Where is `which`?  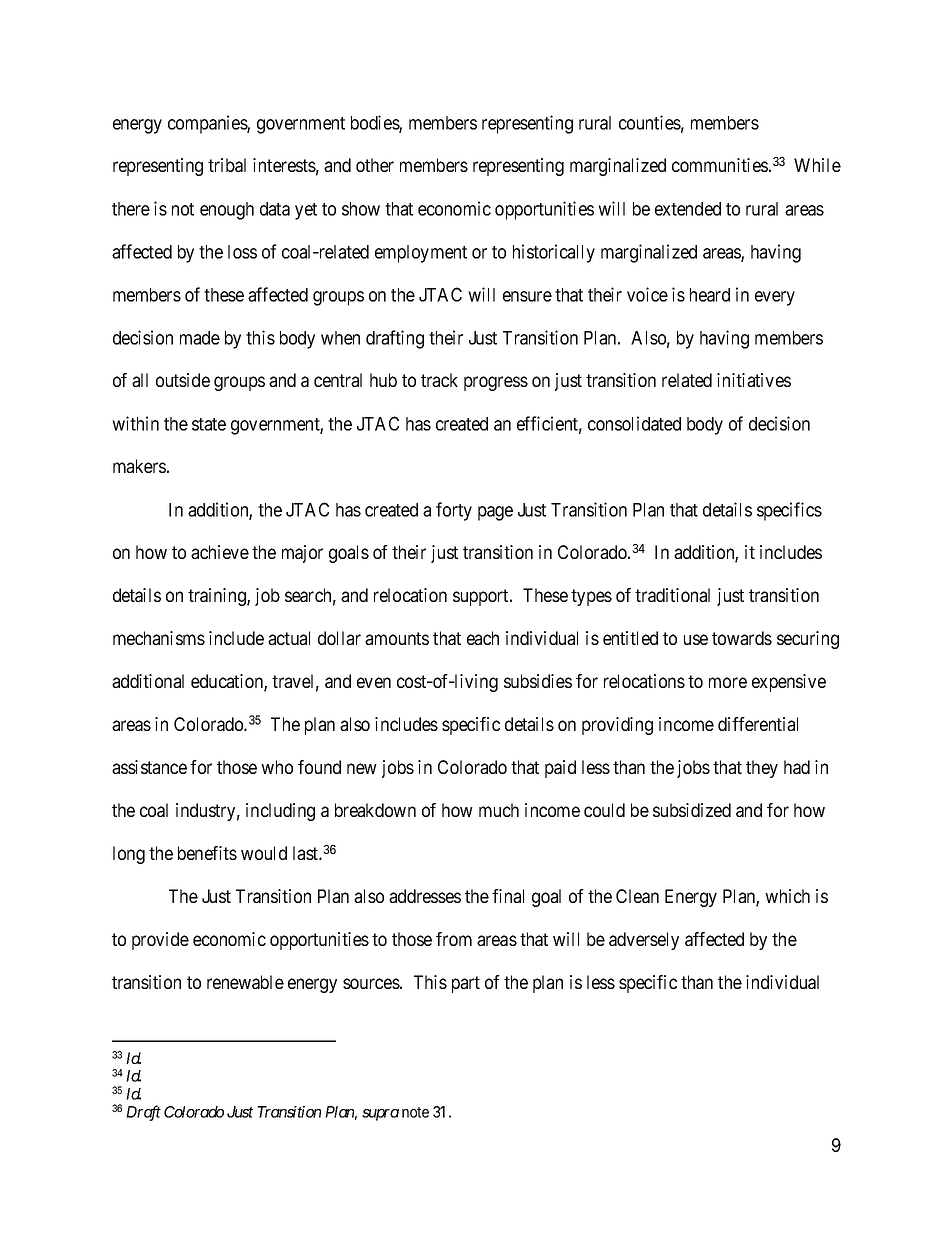
which is located at coordinates (787, 896).
